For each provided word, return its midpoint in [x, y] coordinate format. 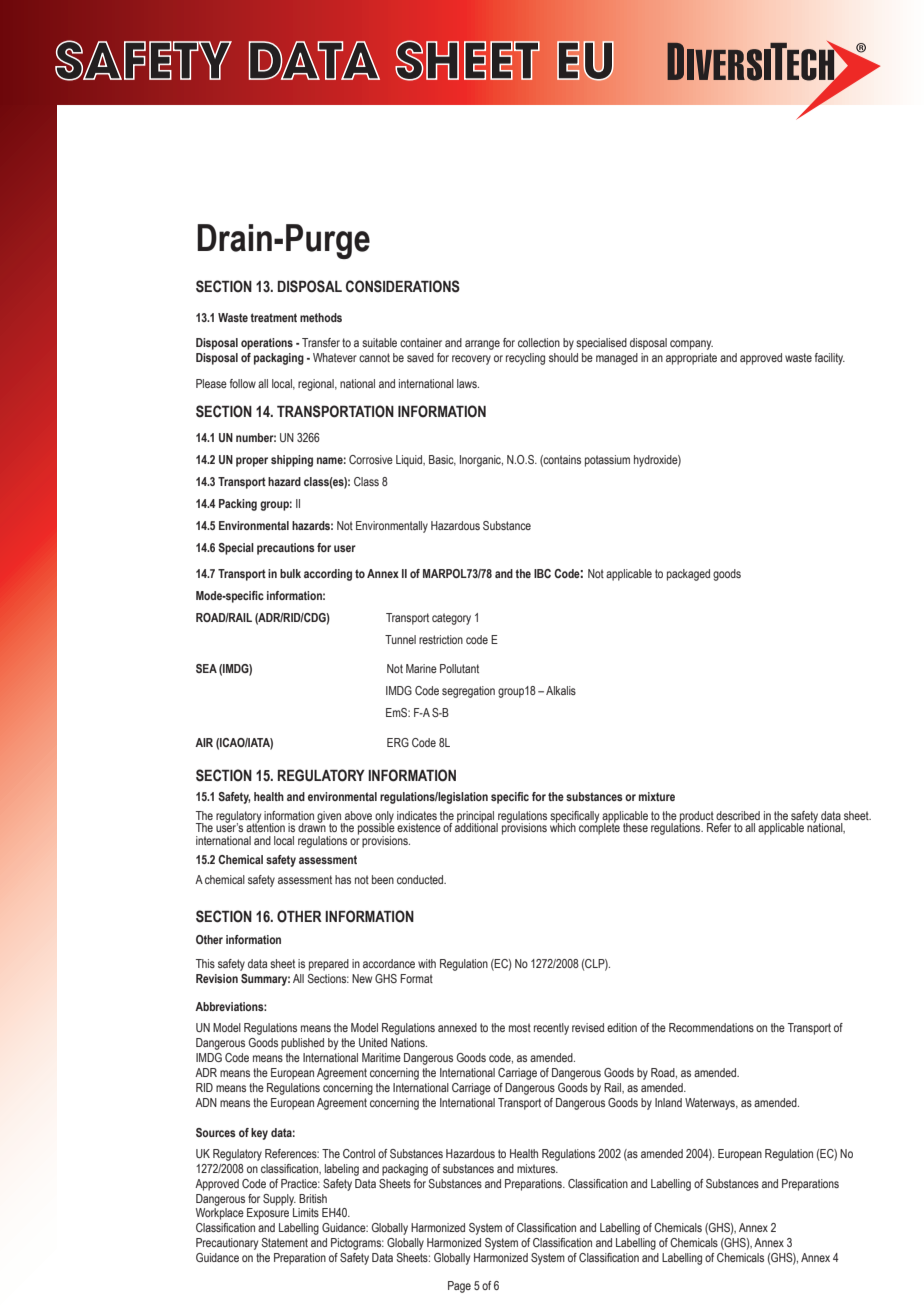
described [738, 815]
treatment [273, 317]
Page [459, 1287]
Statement [284, 1242]
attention [265, 826]
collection [539, 342]
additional [476, 826]
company [691, 345]
